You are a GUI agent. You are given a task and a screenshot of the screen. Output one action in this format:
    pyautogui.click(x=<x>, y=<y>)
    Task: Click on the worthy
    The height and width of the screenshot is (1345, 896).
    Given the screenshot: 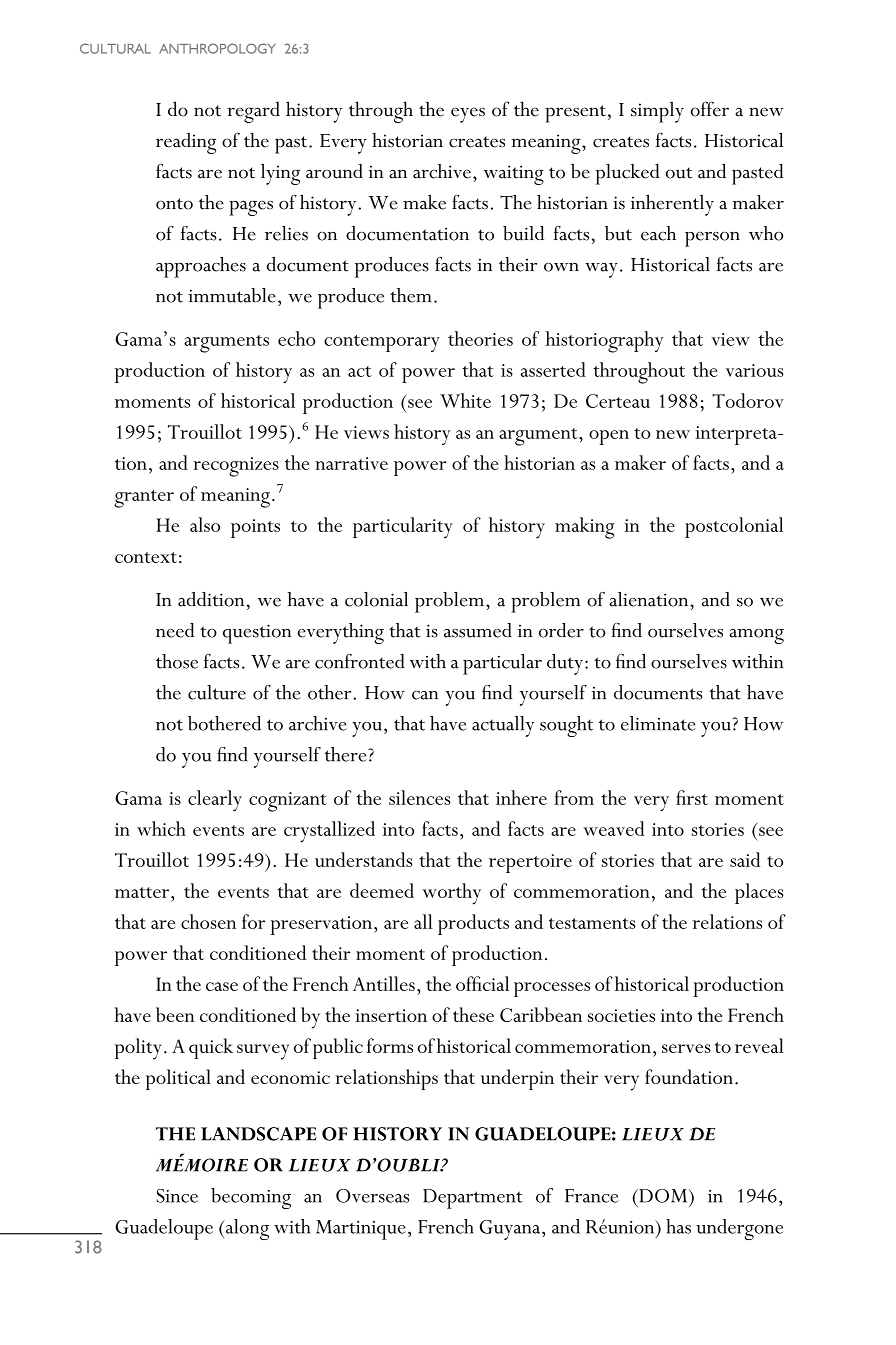 What is the action you would take?
    pyautogui.click(x=451, y=894)
